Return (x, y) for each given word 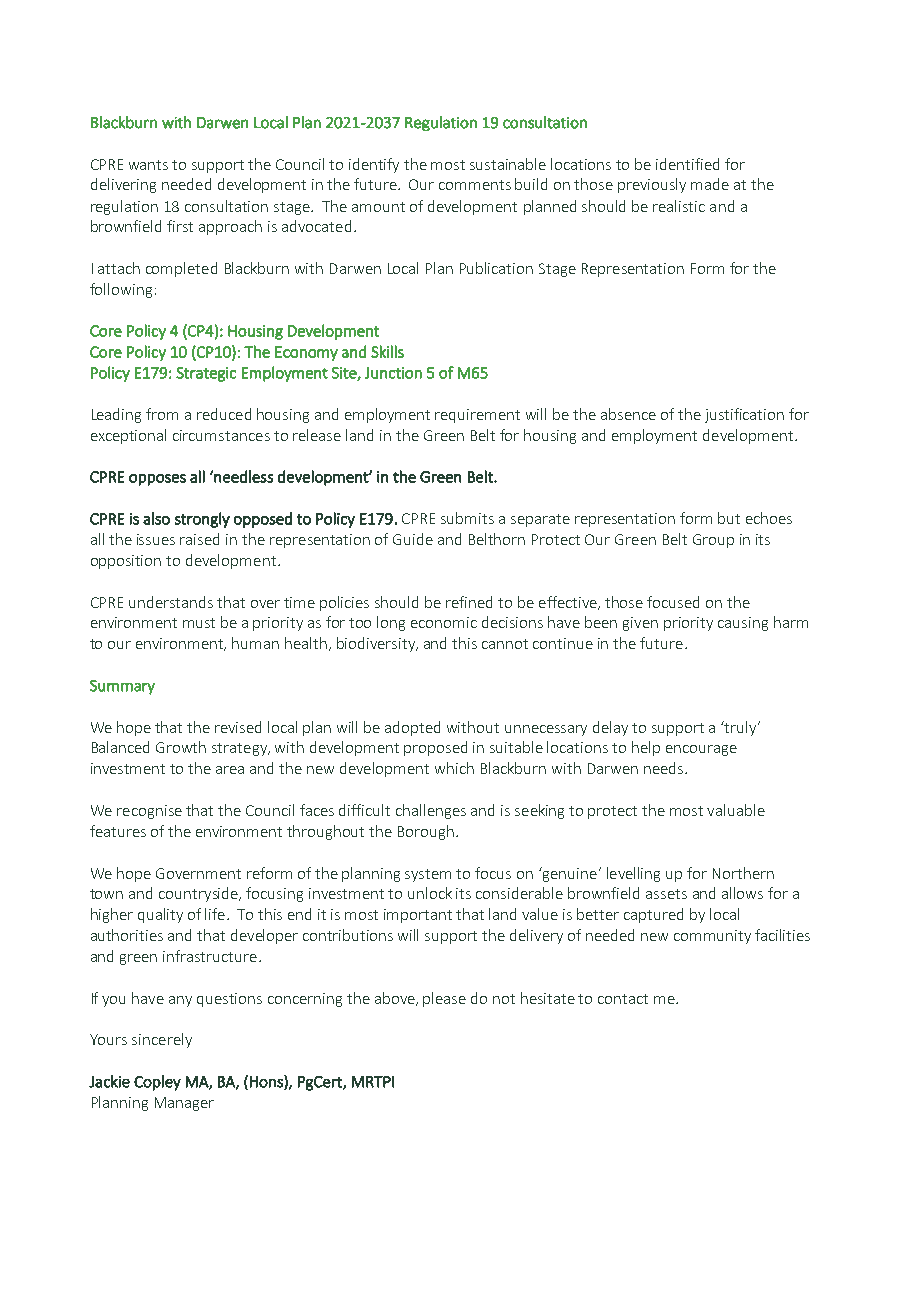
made (710, 184)
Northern (743, 873)
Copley (157, 1083)
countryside (200, 894)
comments (475, 185)
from (162, 414)
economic (444, 622)
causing (743, 624)
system (428, 875)
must (199, 623)
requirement (477, 416)
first (180, 226)
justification (744, 415)
